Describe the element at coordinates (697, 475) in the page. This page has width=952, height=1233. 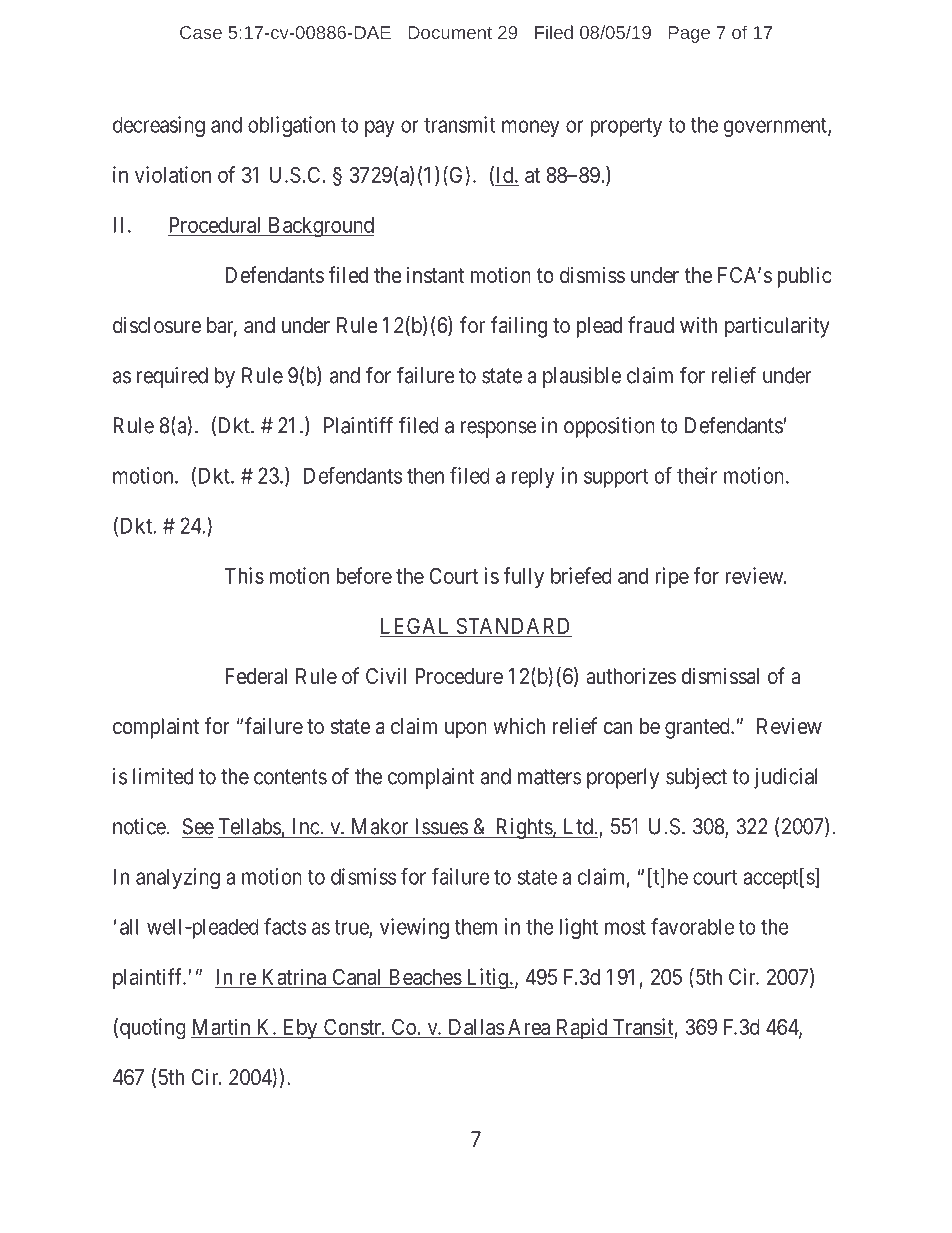
I see `their` at that location.
